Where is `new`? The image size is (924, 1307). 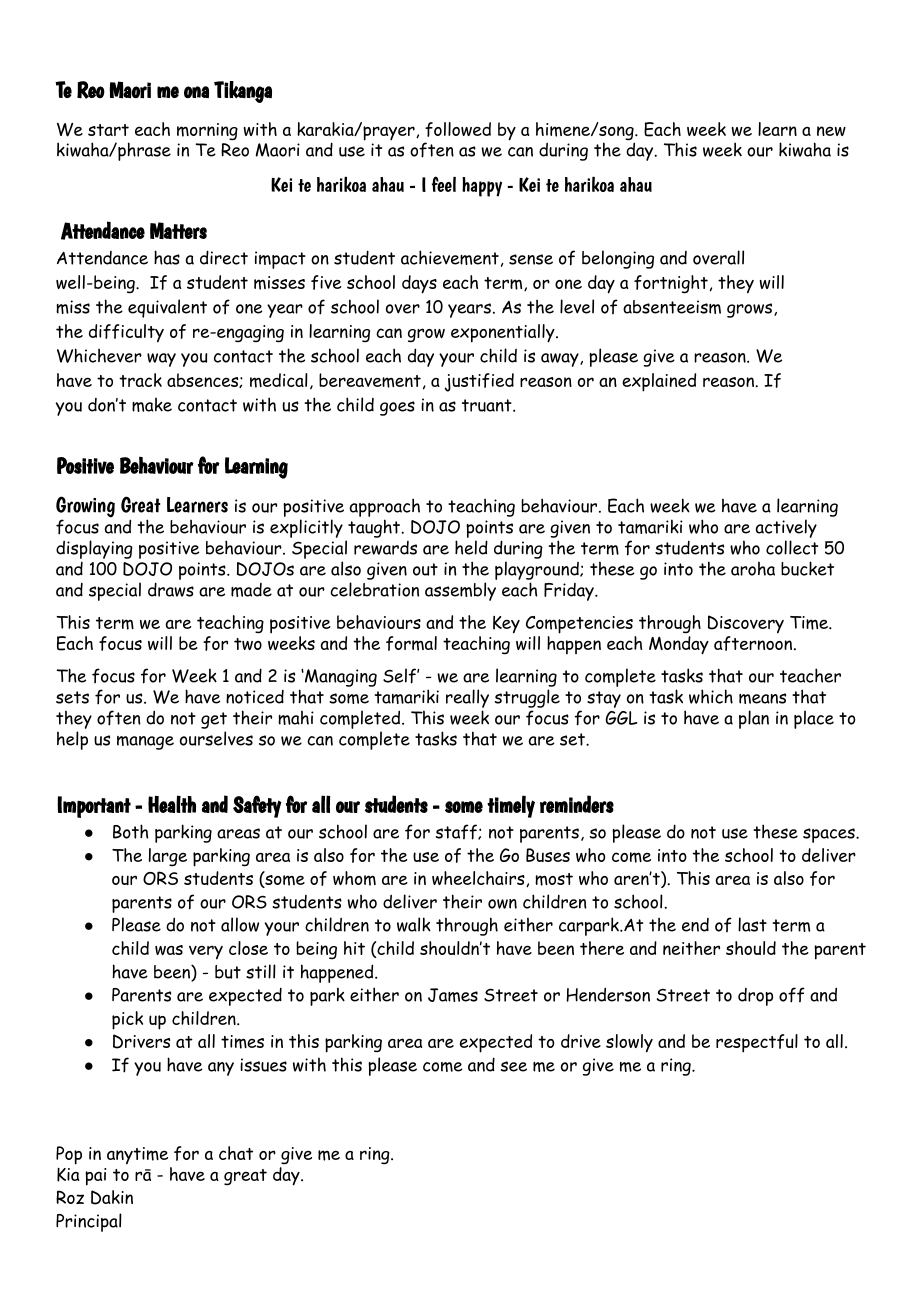
new is located at coordinates (831, 131).
